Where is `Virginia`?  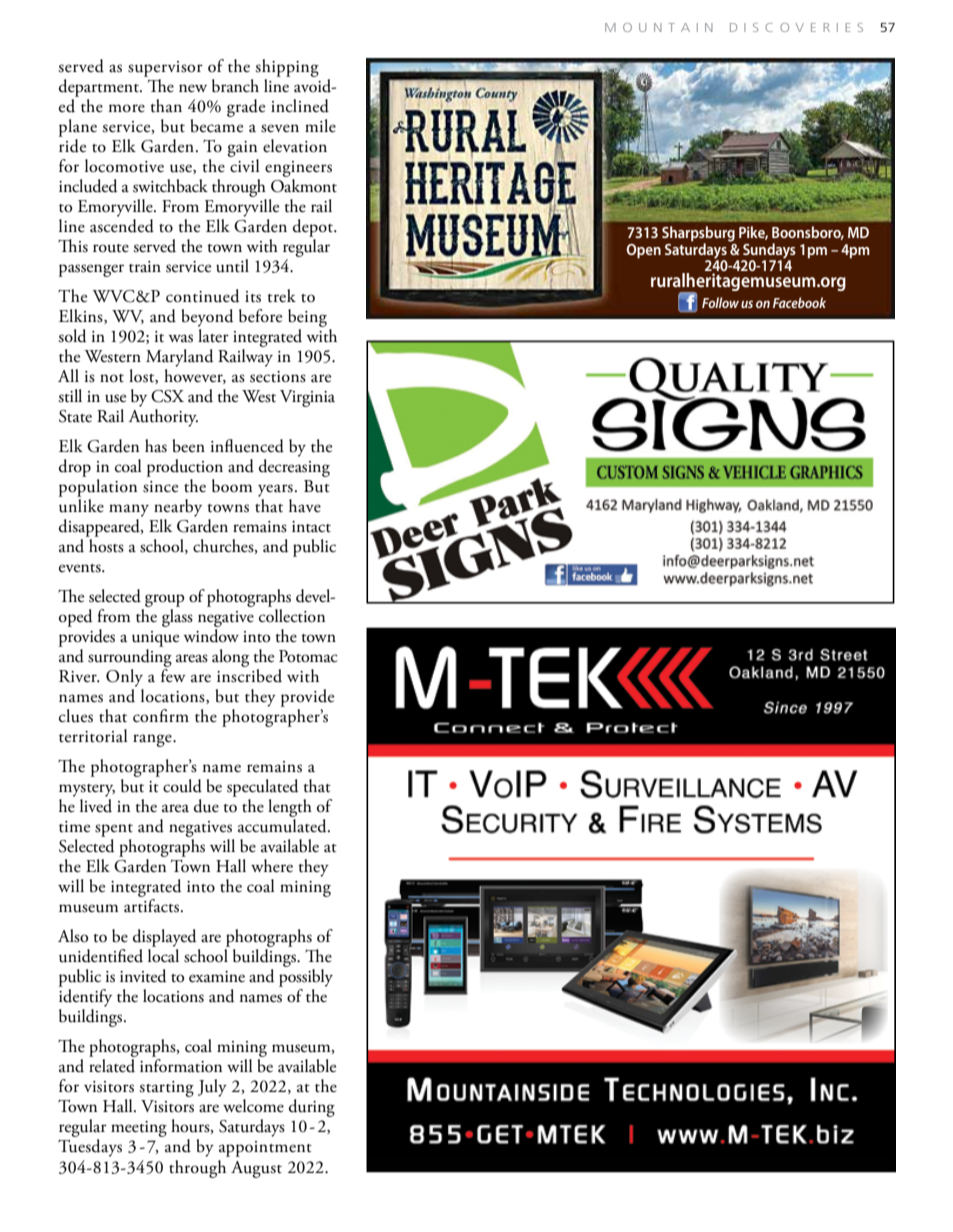
Virginia is located at coordinates (307, 398).
